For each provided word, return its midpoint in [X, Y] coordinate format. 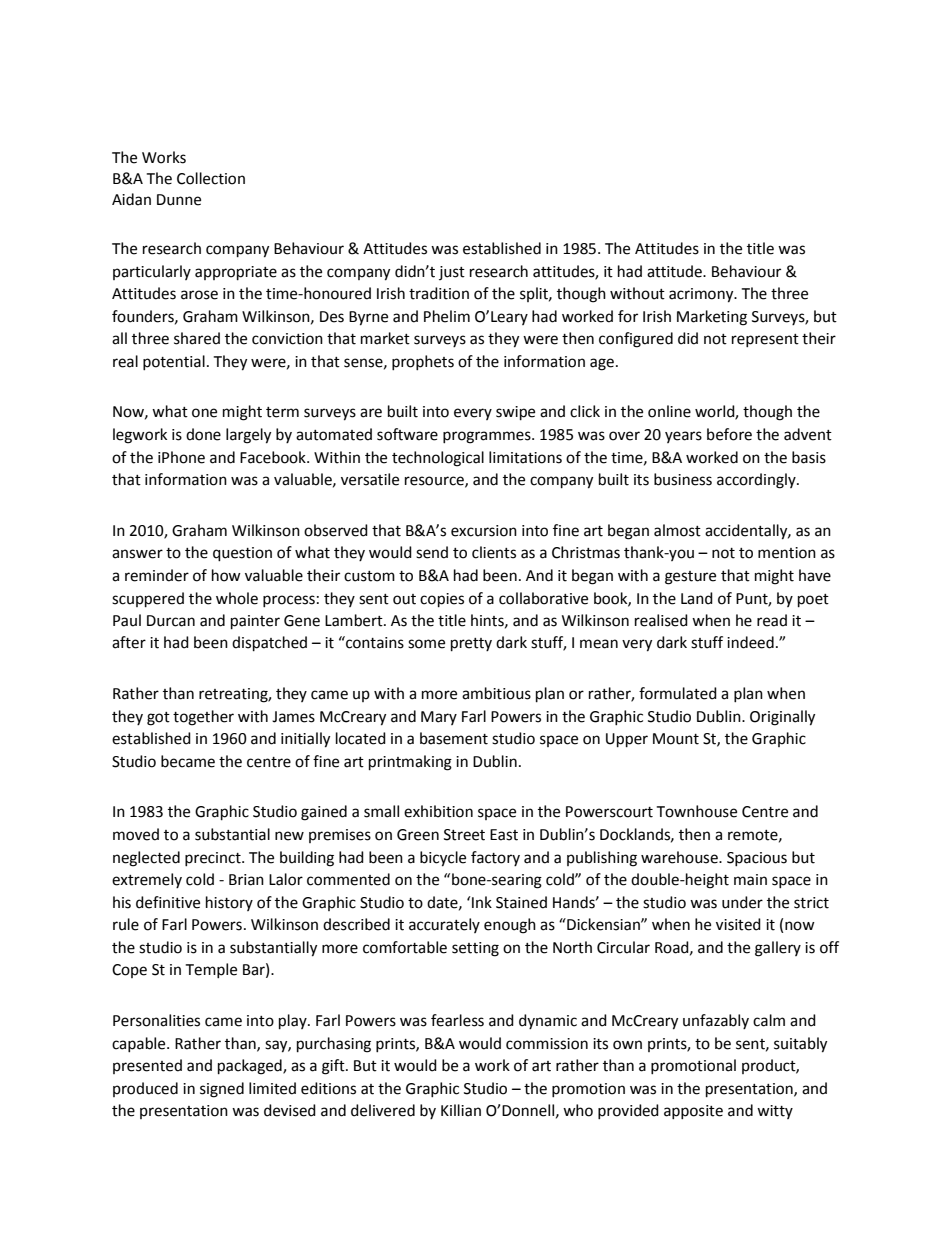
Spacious [757, 859]
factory [495, 858]
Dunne [179, 200]
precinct [214, 859]
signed [222, 1090]
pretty [471, 645]
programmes [488, 437]
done [203, 434]
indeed [750, 642]
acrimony [702, 295]
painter [255, 622]
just [452, 273]
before [729, 434]
